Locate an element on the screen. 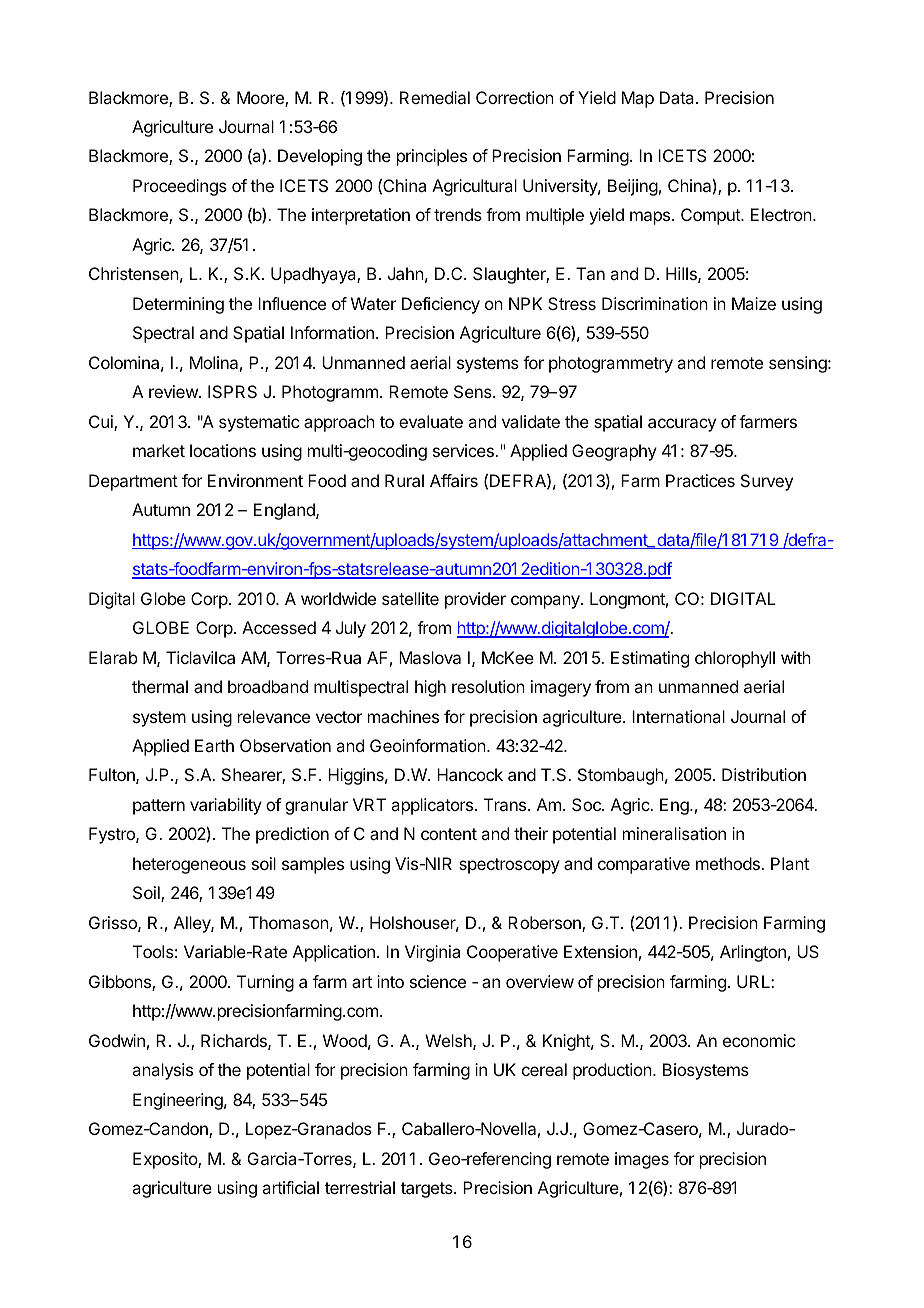 Image resolution: width=924 pixels, height=1308 pixels. Beijing is located at coordinates (633, 187).
